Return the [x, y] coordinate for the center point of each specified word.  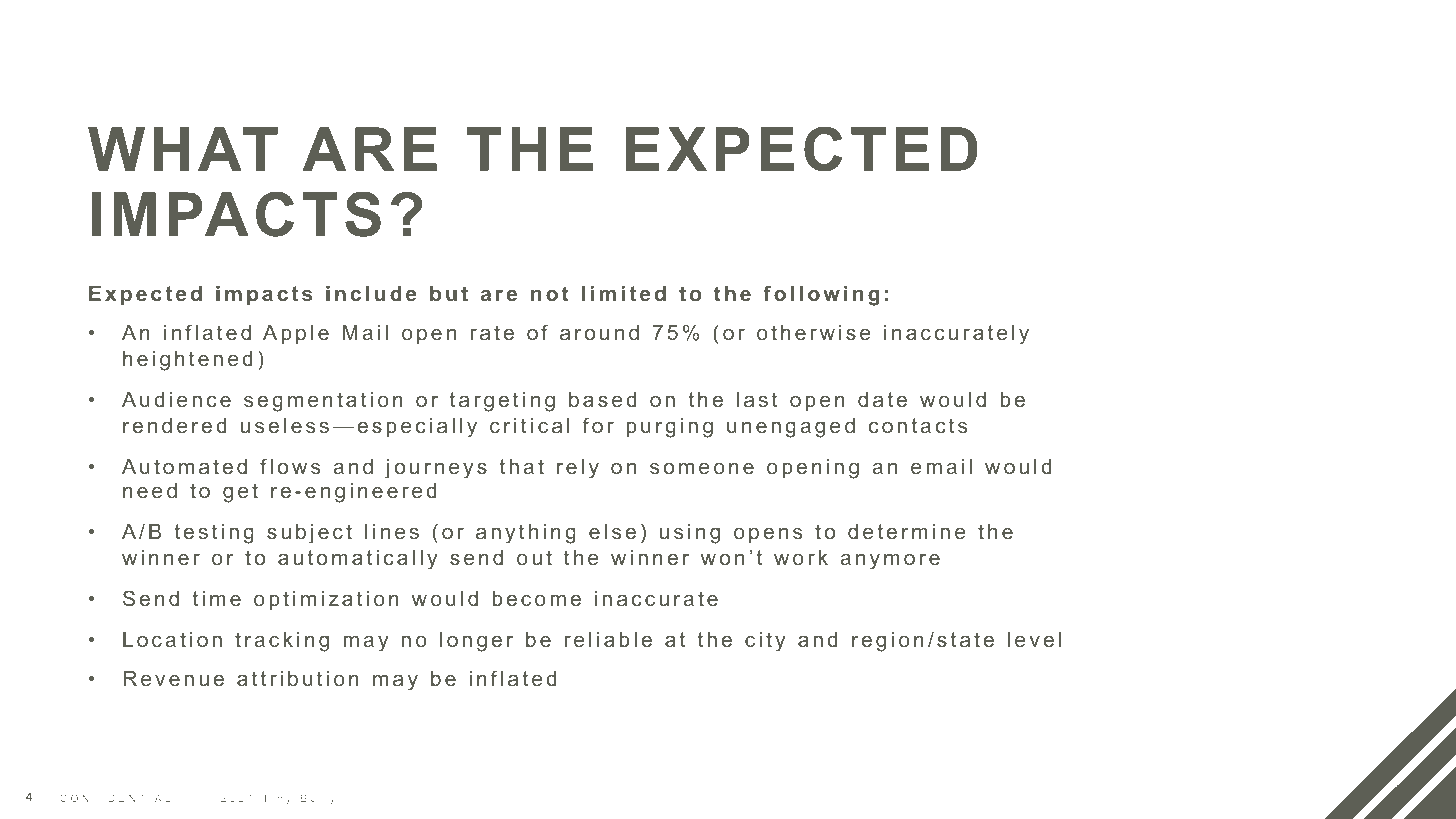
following [821, 295]
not [550, 293]
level [1034, 639]
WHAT [183, 149]
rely [578, 469]
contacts [918, 425]
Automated [184, 466]
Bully [318, 799]
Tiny [277, 799]
